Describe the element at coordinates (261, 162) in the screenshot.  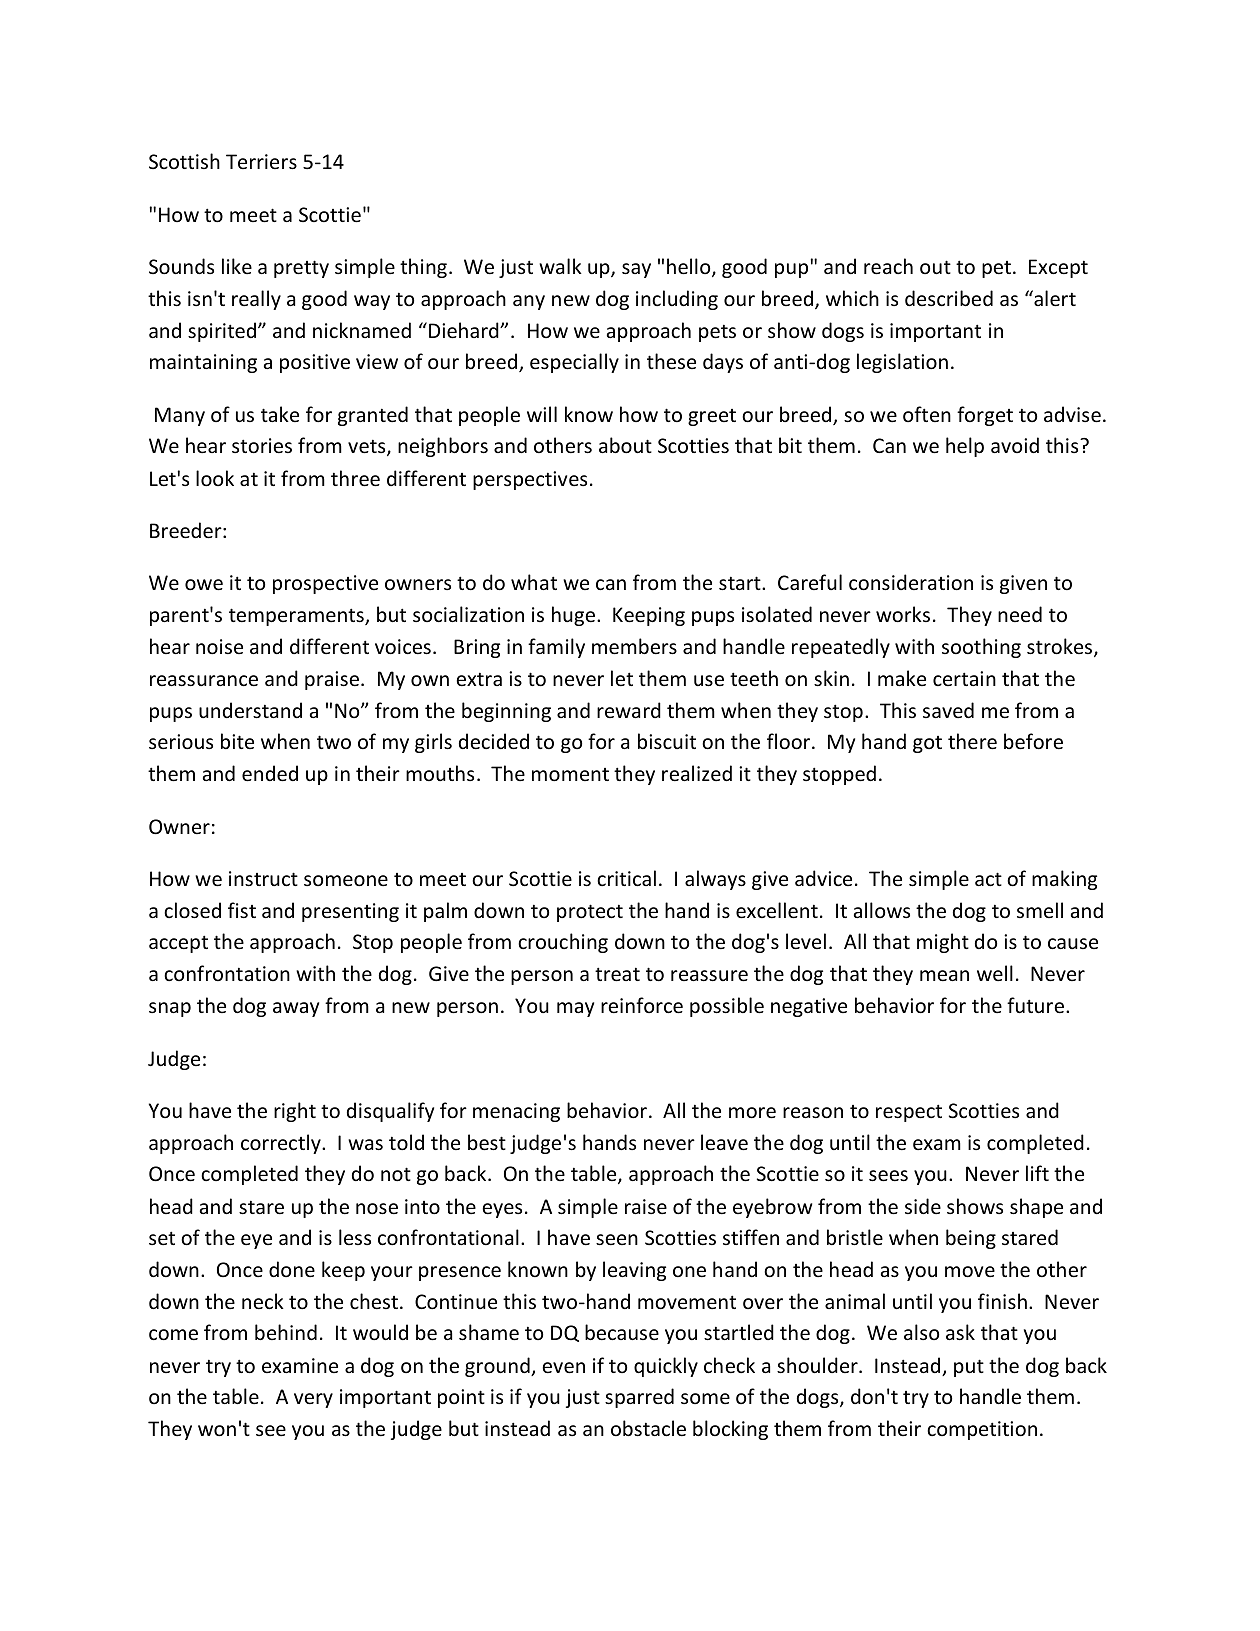
I see `Terriers` at that location.
